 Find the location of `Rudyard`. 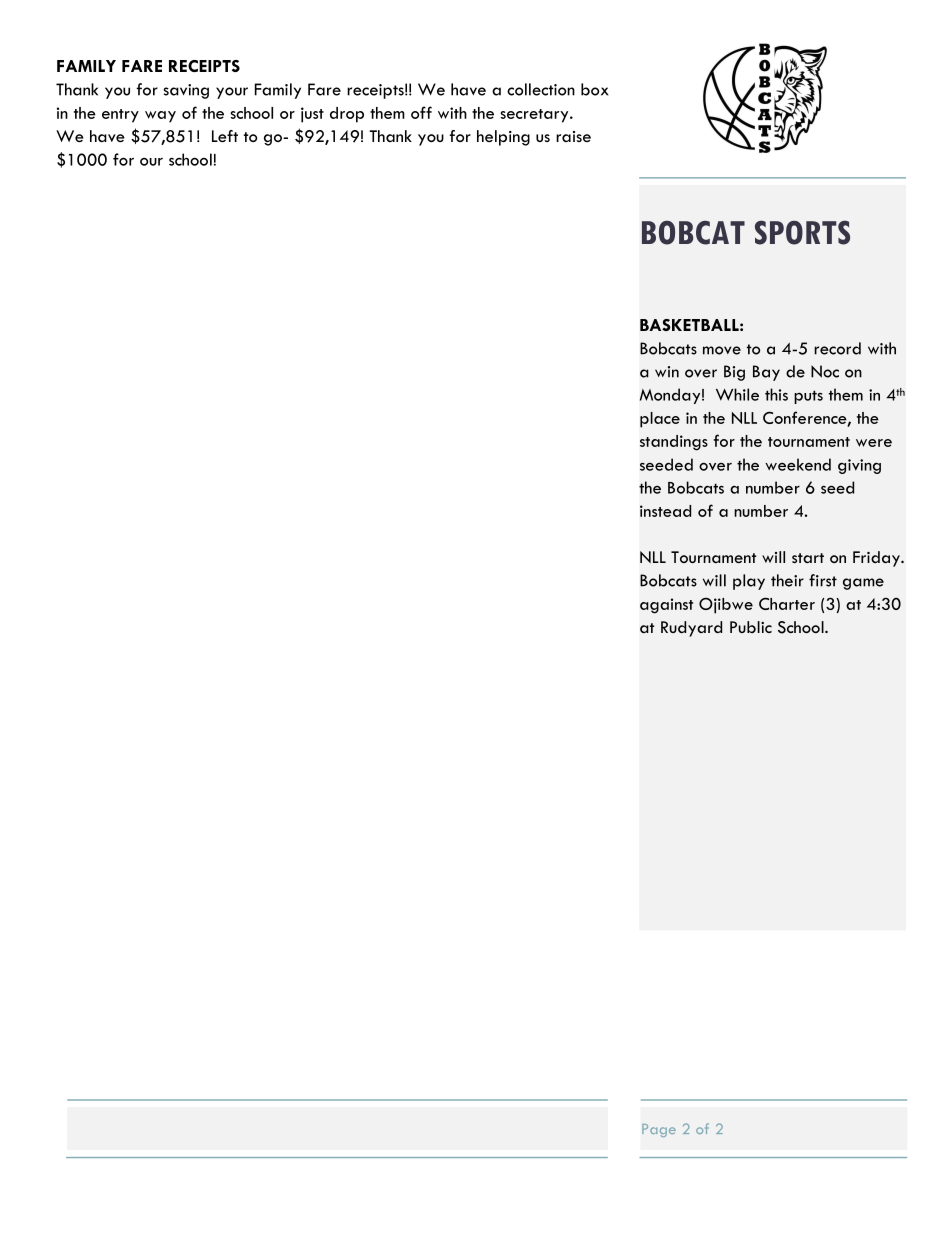

Rudyard is located at coordinates (691, 629).
